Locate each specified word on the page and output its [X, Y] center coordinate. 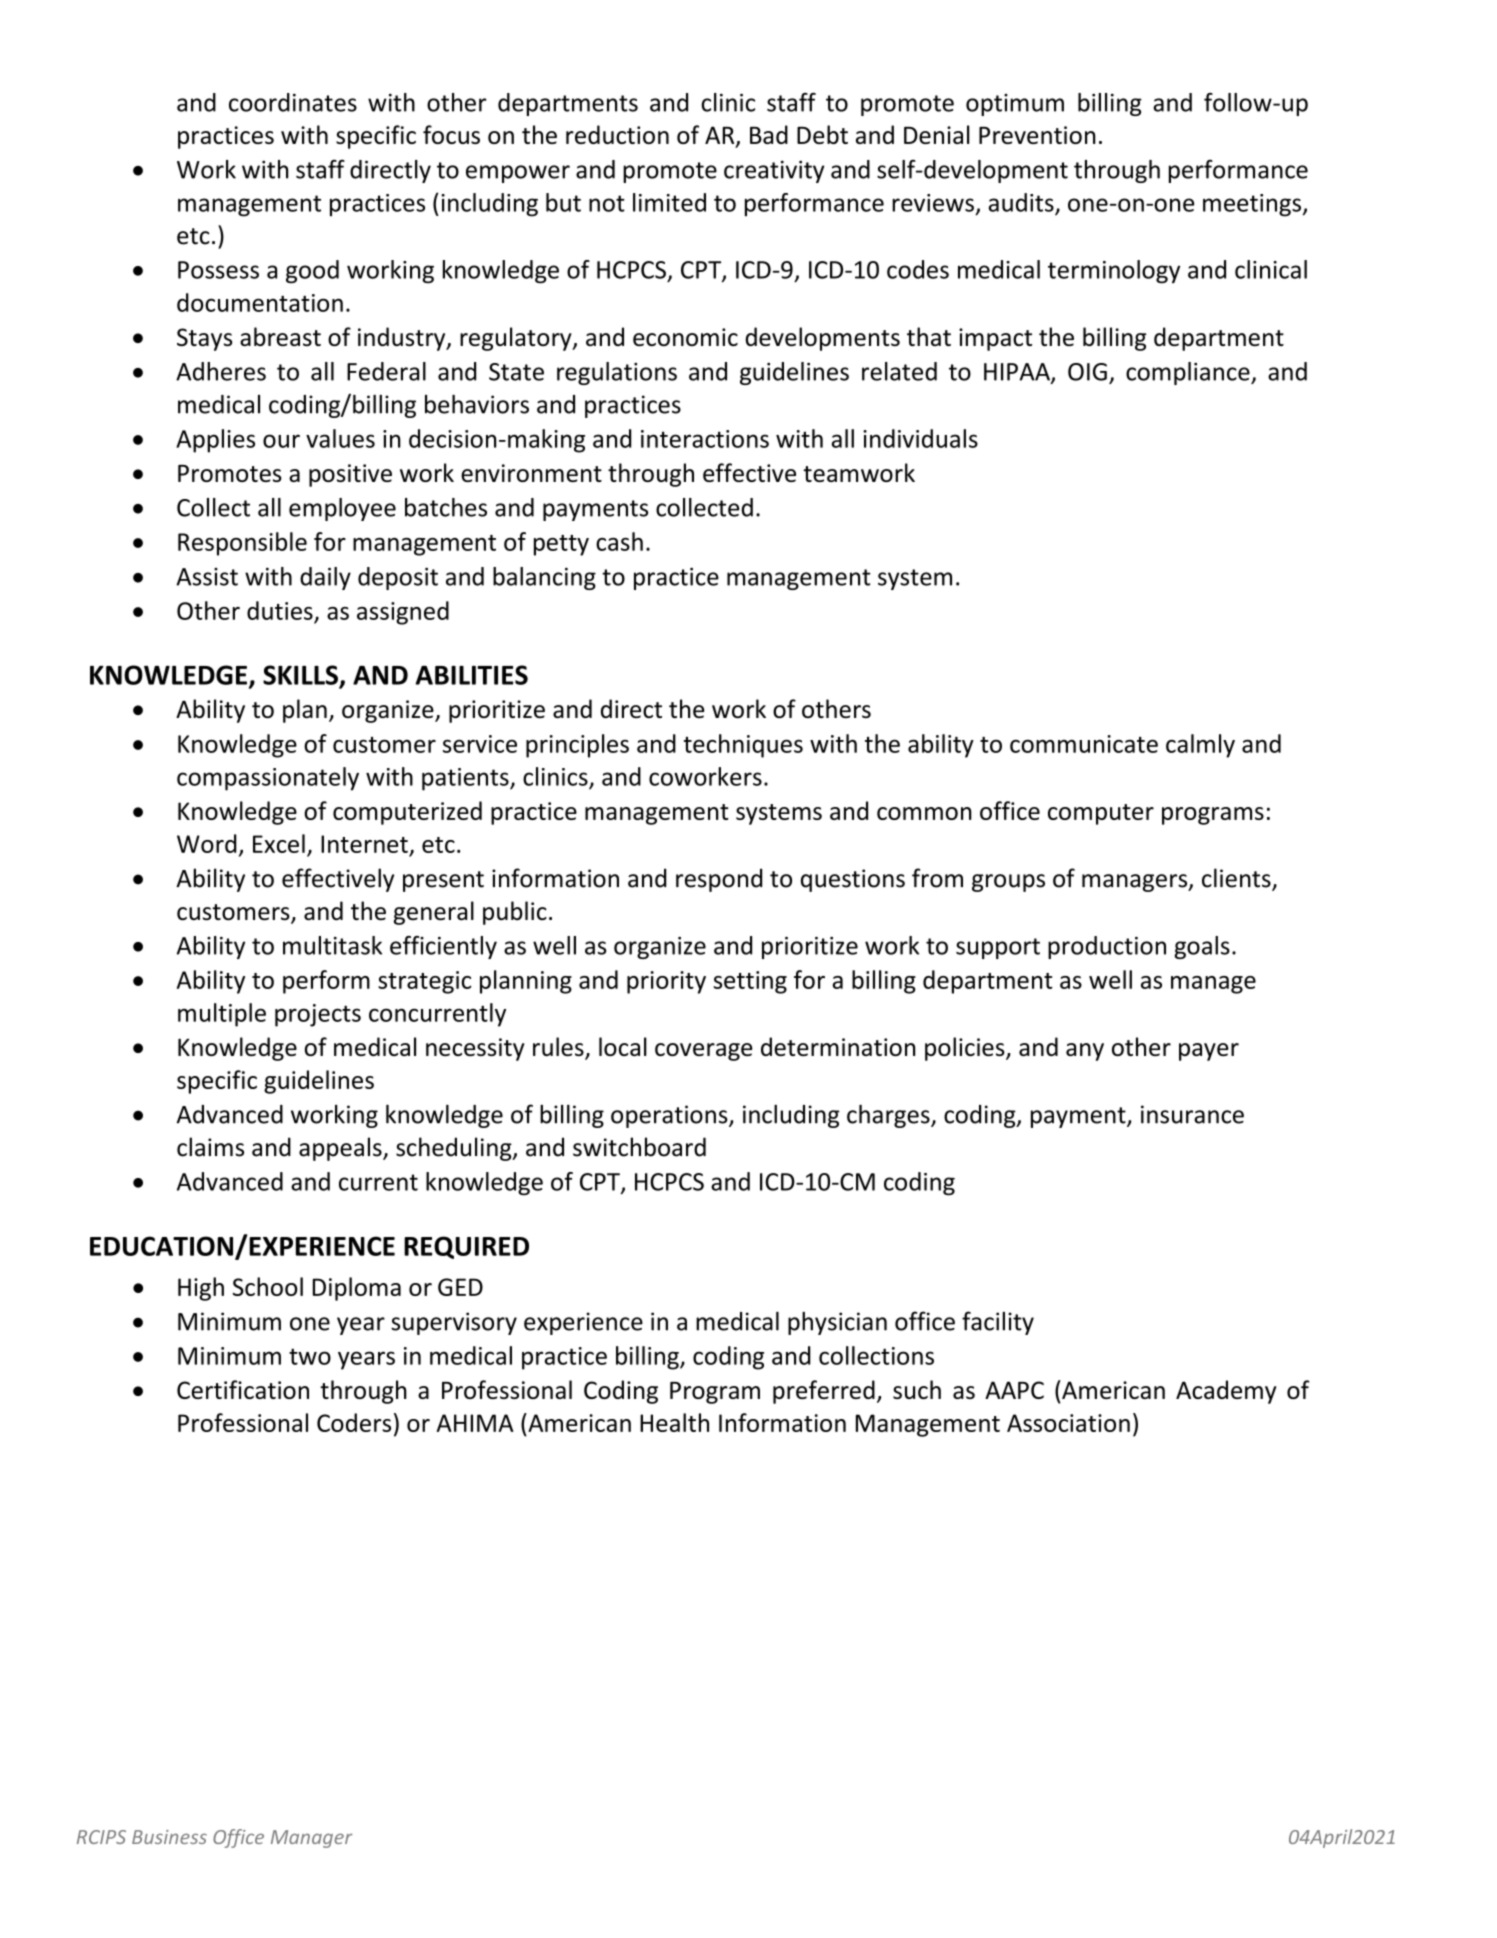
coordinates [293, 102]
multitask [332, 945]
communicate [1084, 744]
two [310, 1356]
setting [750, 982]
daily [325, 578]
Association [1068, 1423]
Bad [769, 134]
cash [619, 541]
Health [674, 1422]
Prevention [1037, 135]
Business [169, 1837]
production [1107, 947]
